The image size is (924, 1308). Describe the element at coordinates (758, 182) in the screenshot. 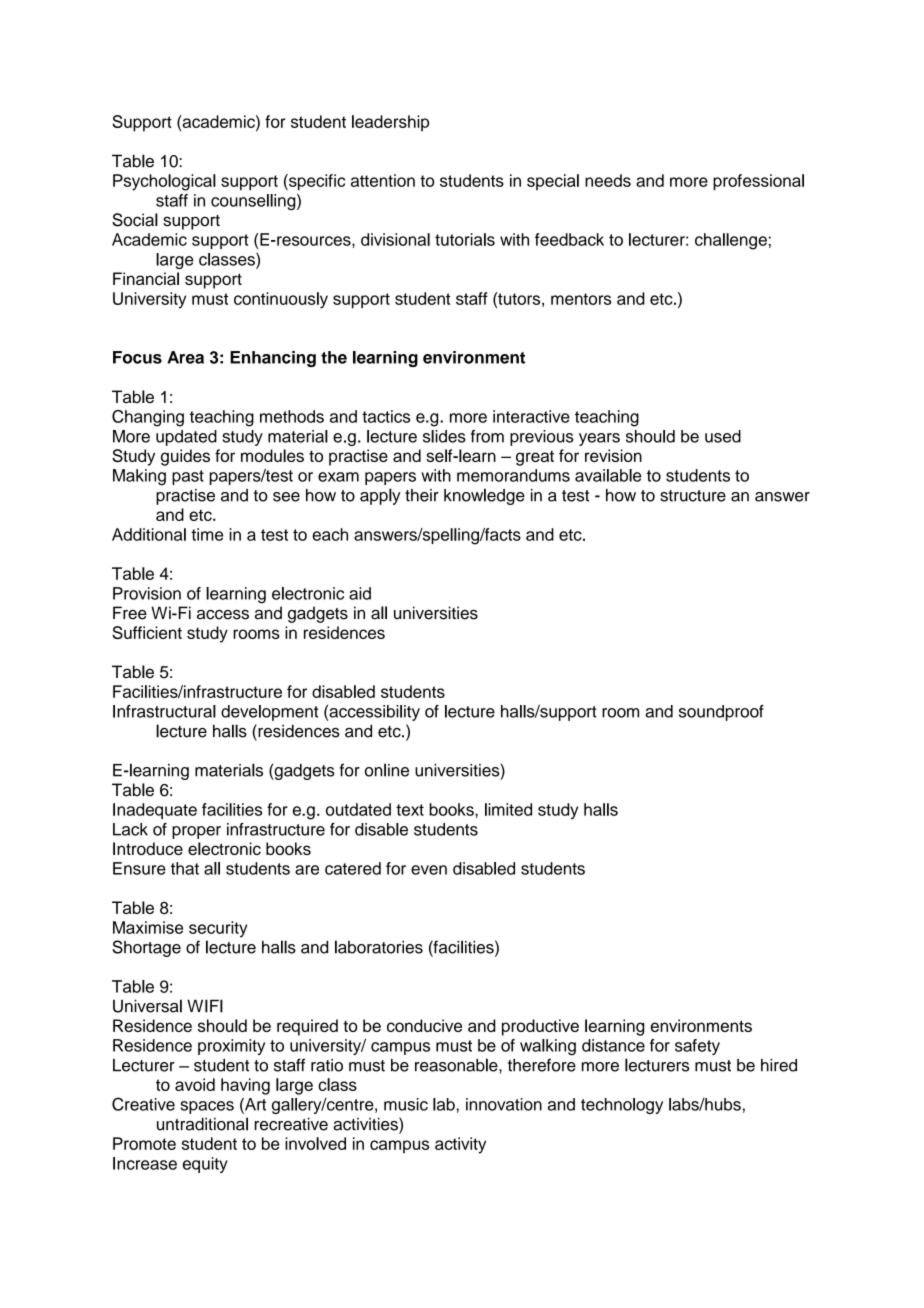

I see `professional` at that location.
